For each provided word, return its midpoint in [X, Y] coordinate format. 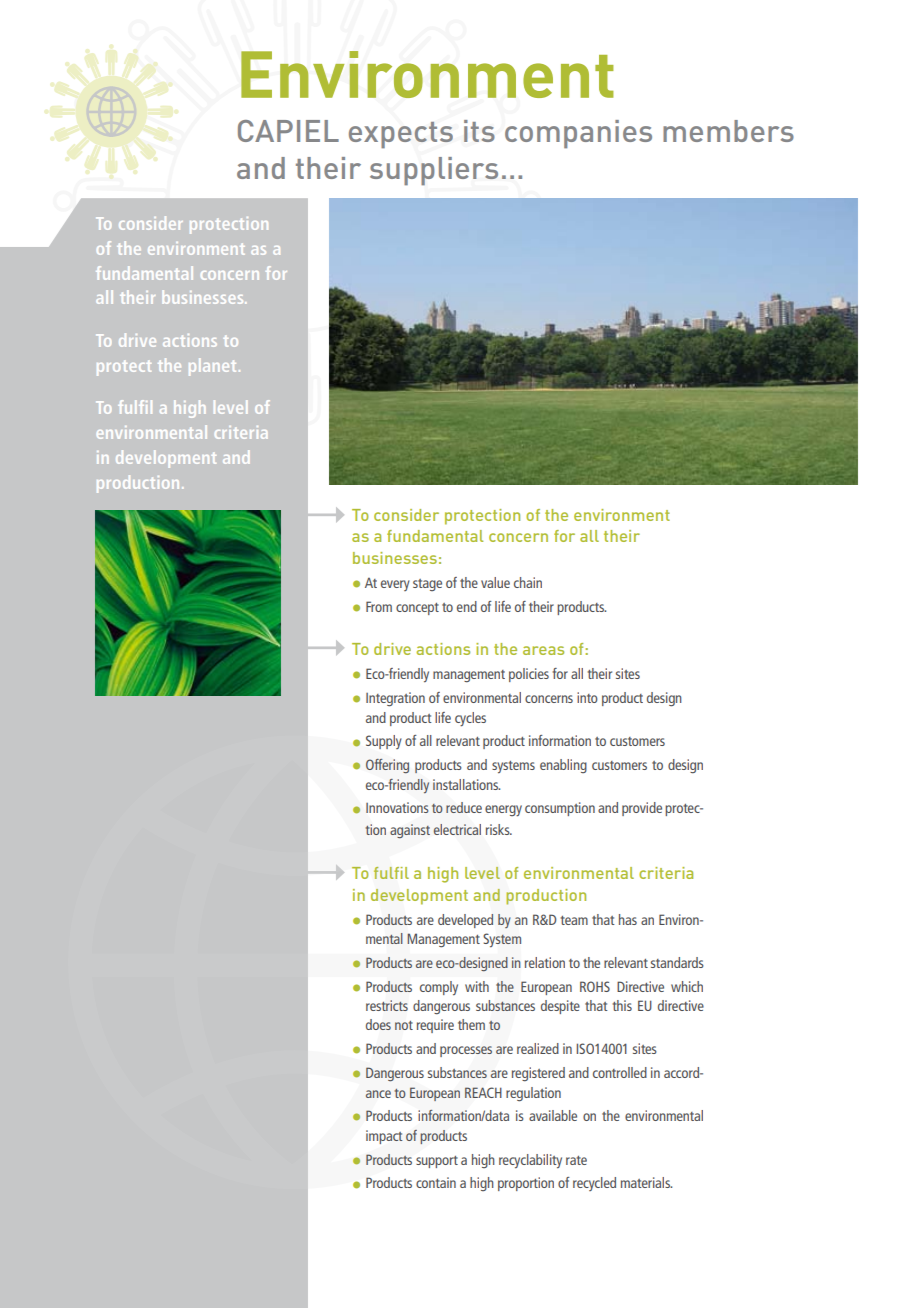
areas [543, 650]
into [587, 697]
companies [578, 134]
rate [576, 1160]
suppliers [434, 171]
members [728, 131]
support [437, 1162]
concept [417, 609]
